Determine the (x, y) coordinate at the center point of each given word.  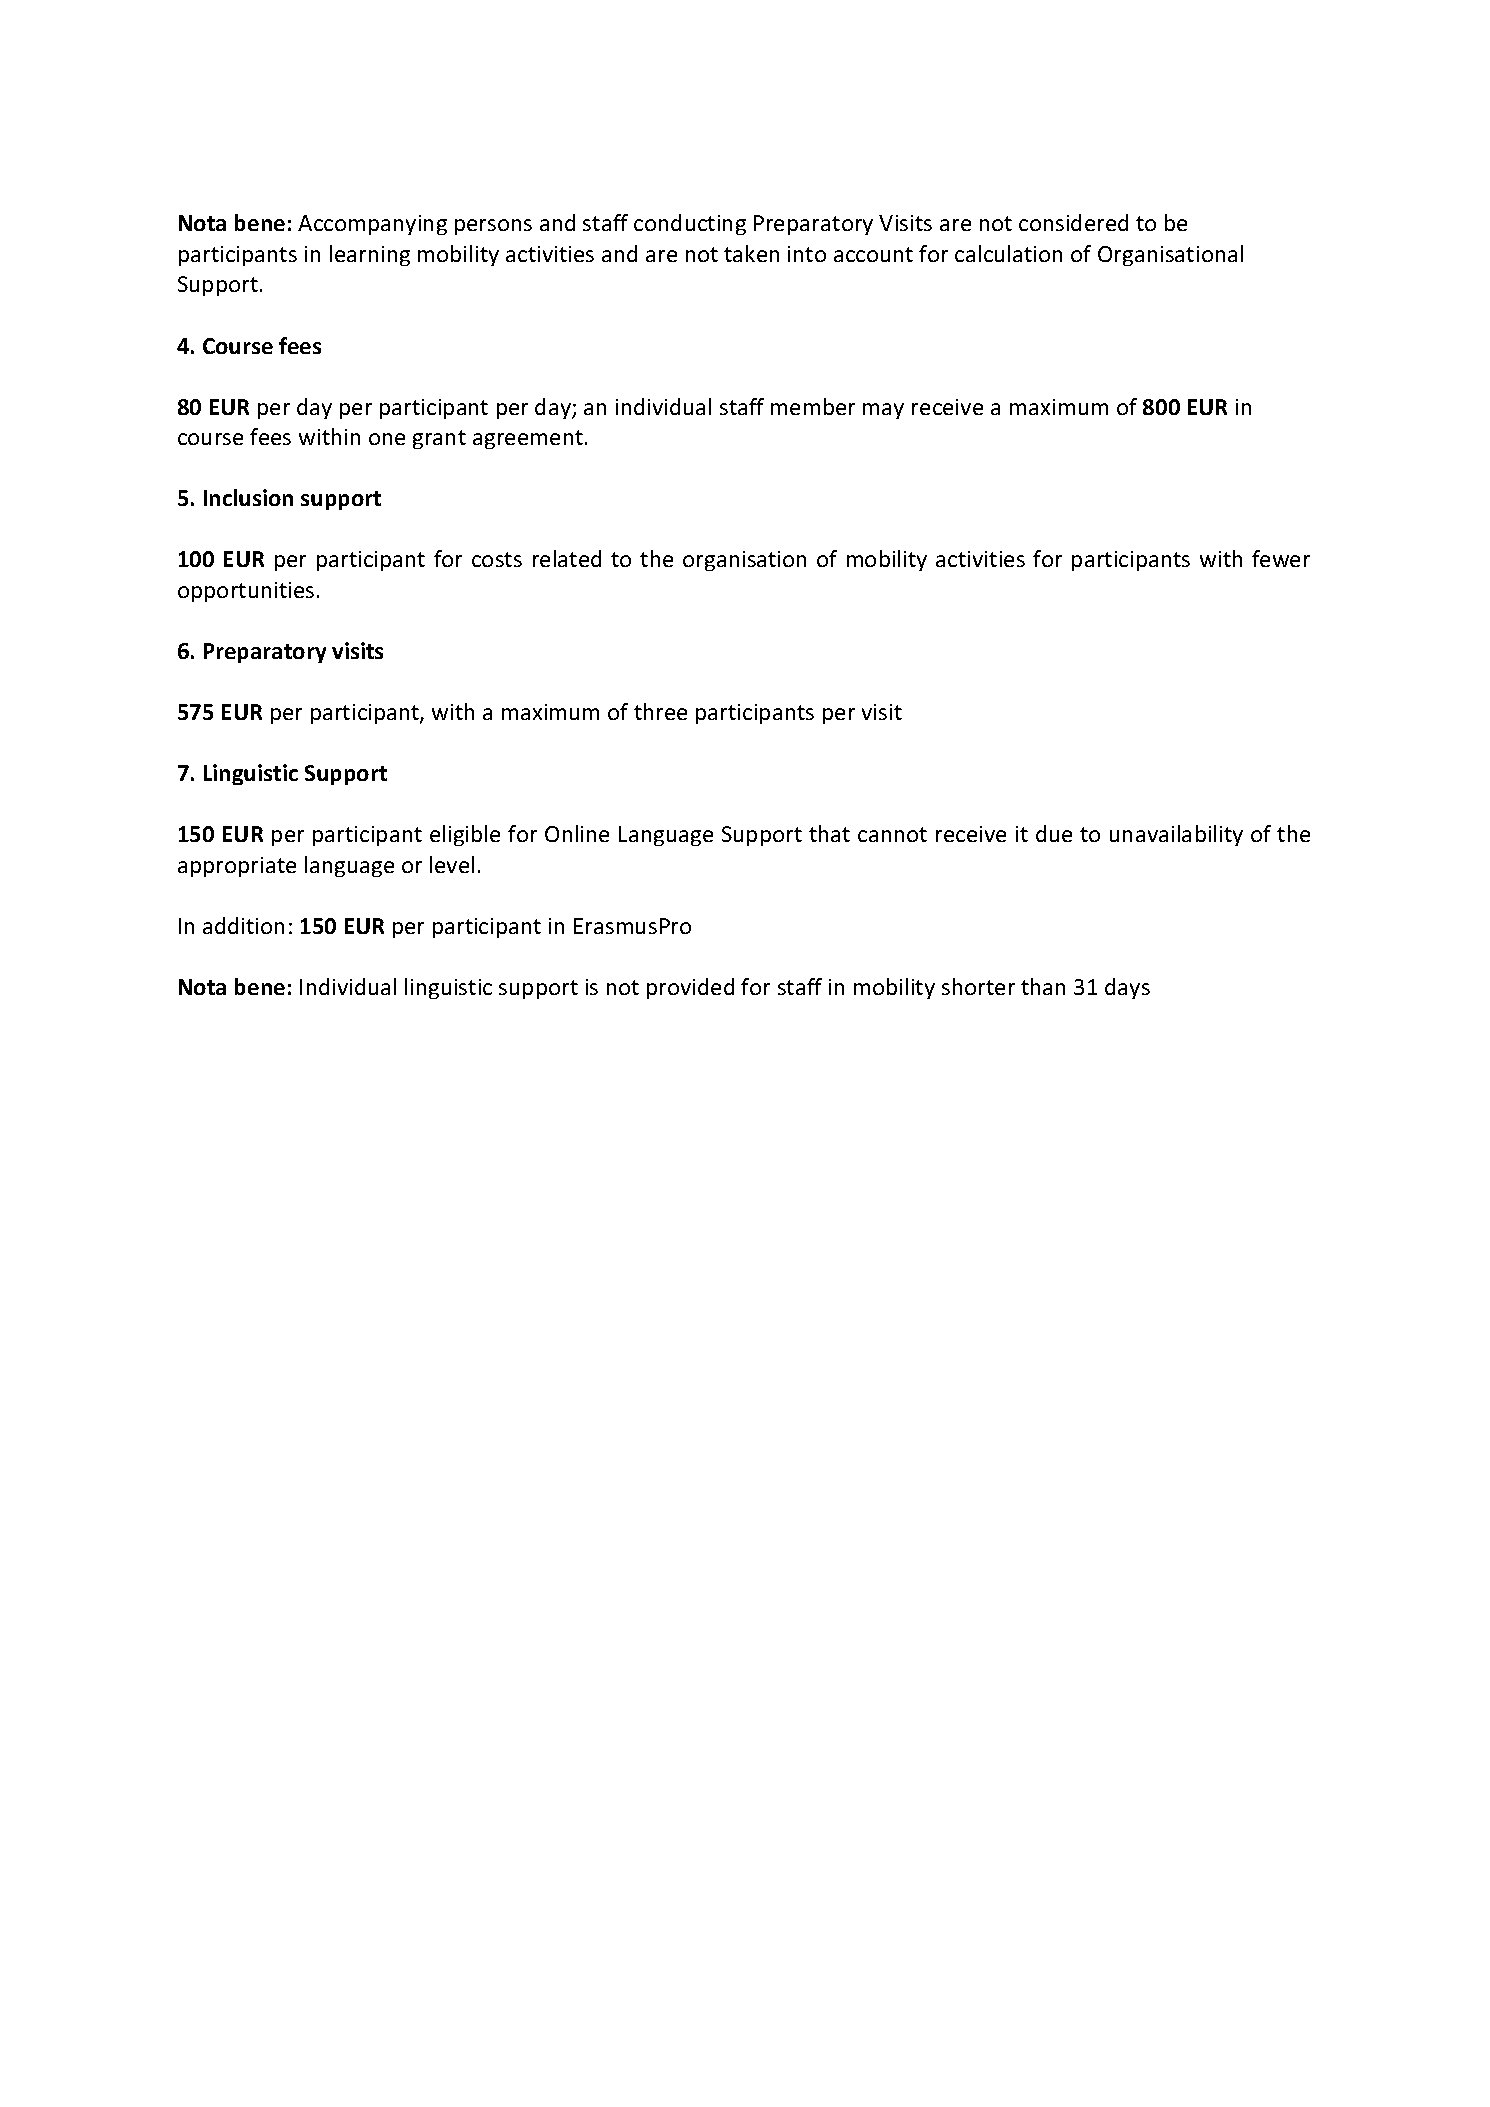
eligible (465, 835)
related (567, 558)
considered (1073, 222)
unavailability (1176, 835)
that (829, 833)
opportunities (246, 592)
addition (243, 925)
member (813, 406)
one (387, 439)
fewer (1281, 558)
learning (370, 255)
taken (751, 253)
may (883, 411)
